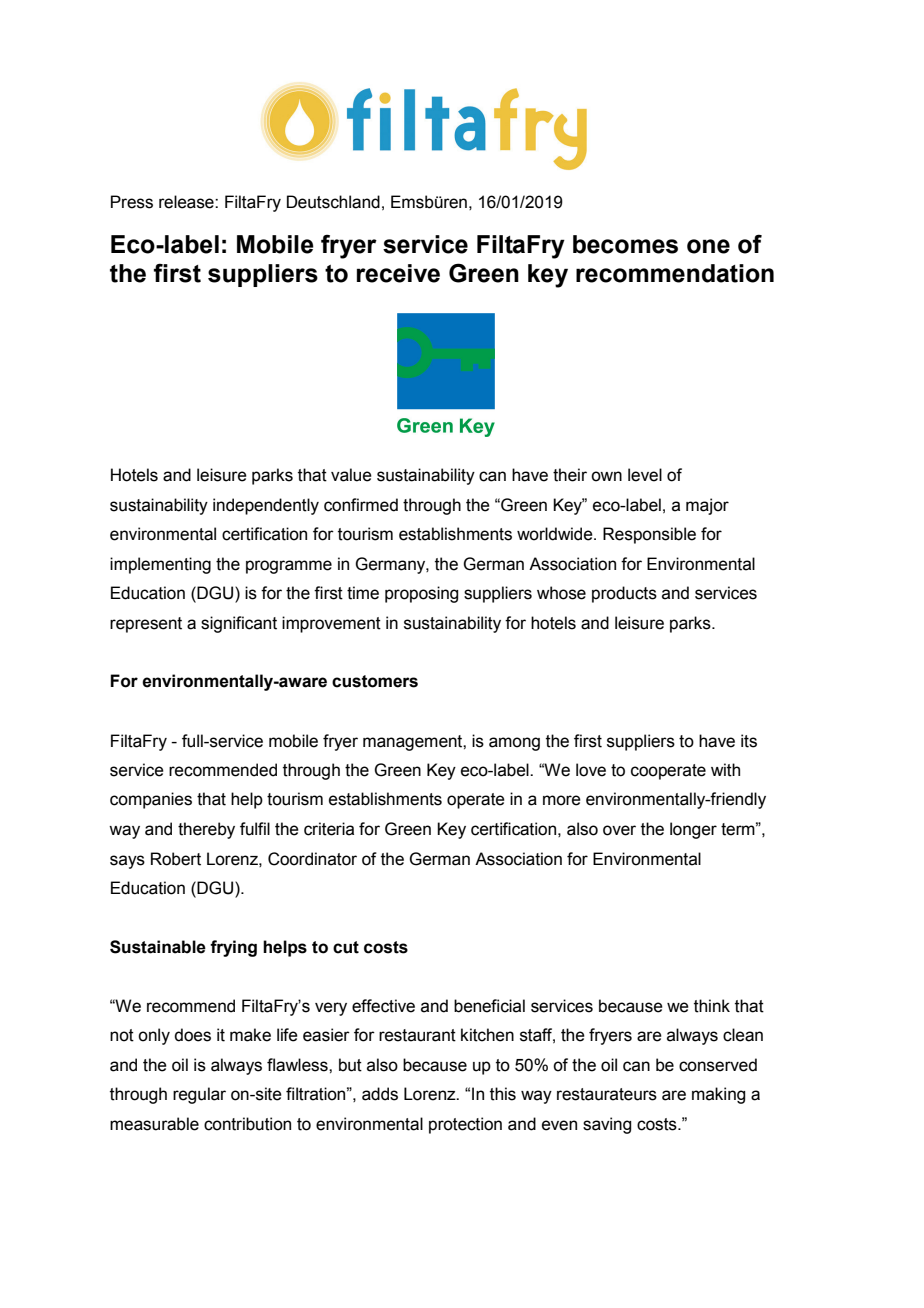  I want to click on thereby, so click(206, 830).
